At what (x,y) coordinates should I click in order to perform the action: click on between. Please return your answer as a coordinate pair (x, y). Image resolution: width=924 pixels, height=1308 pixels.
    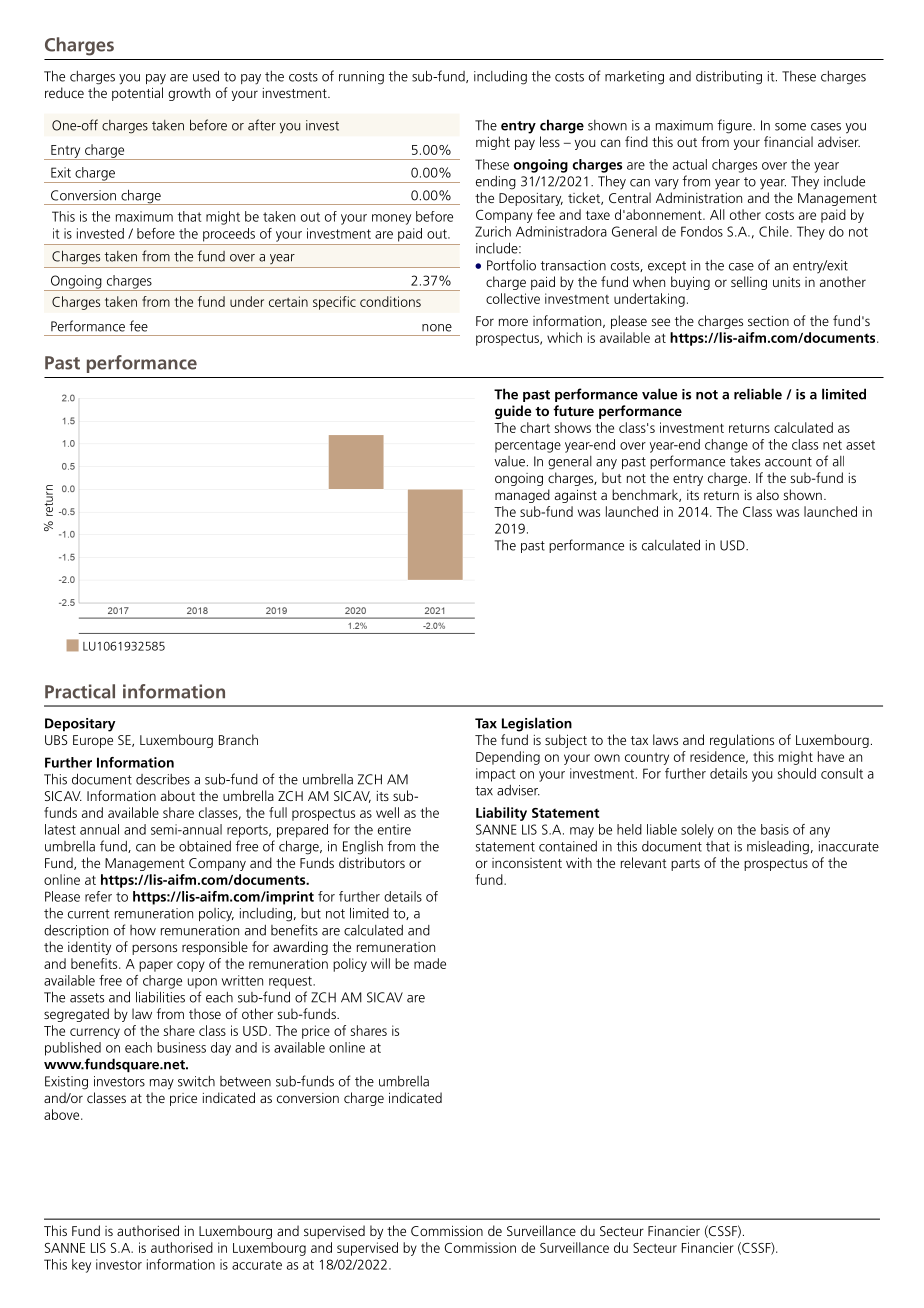
    Looking at the image, I should click on (245, 1081).
